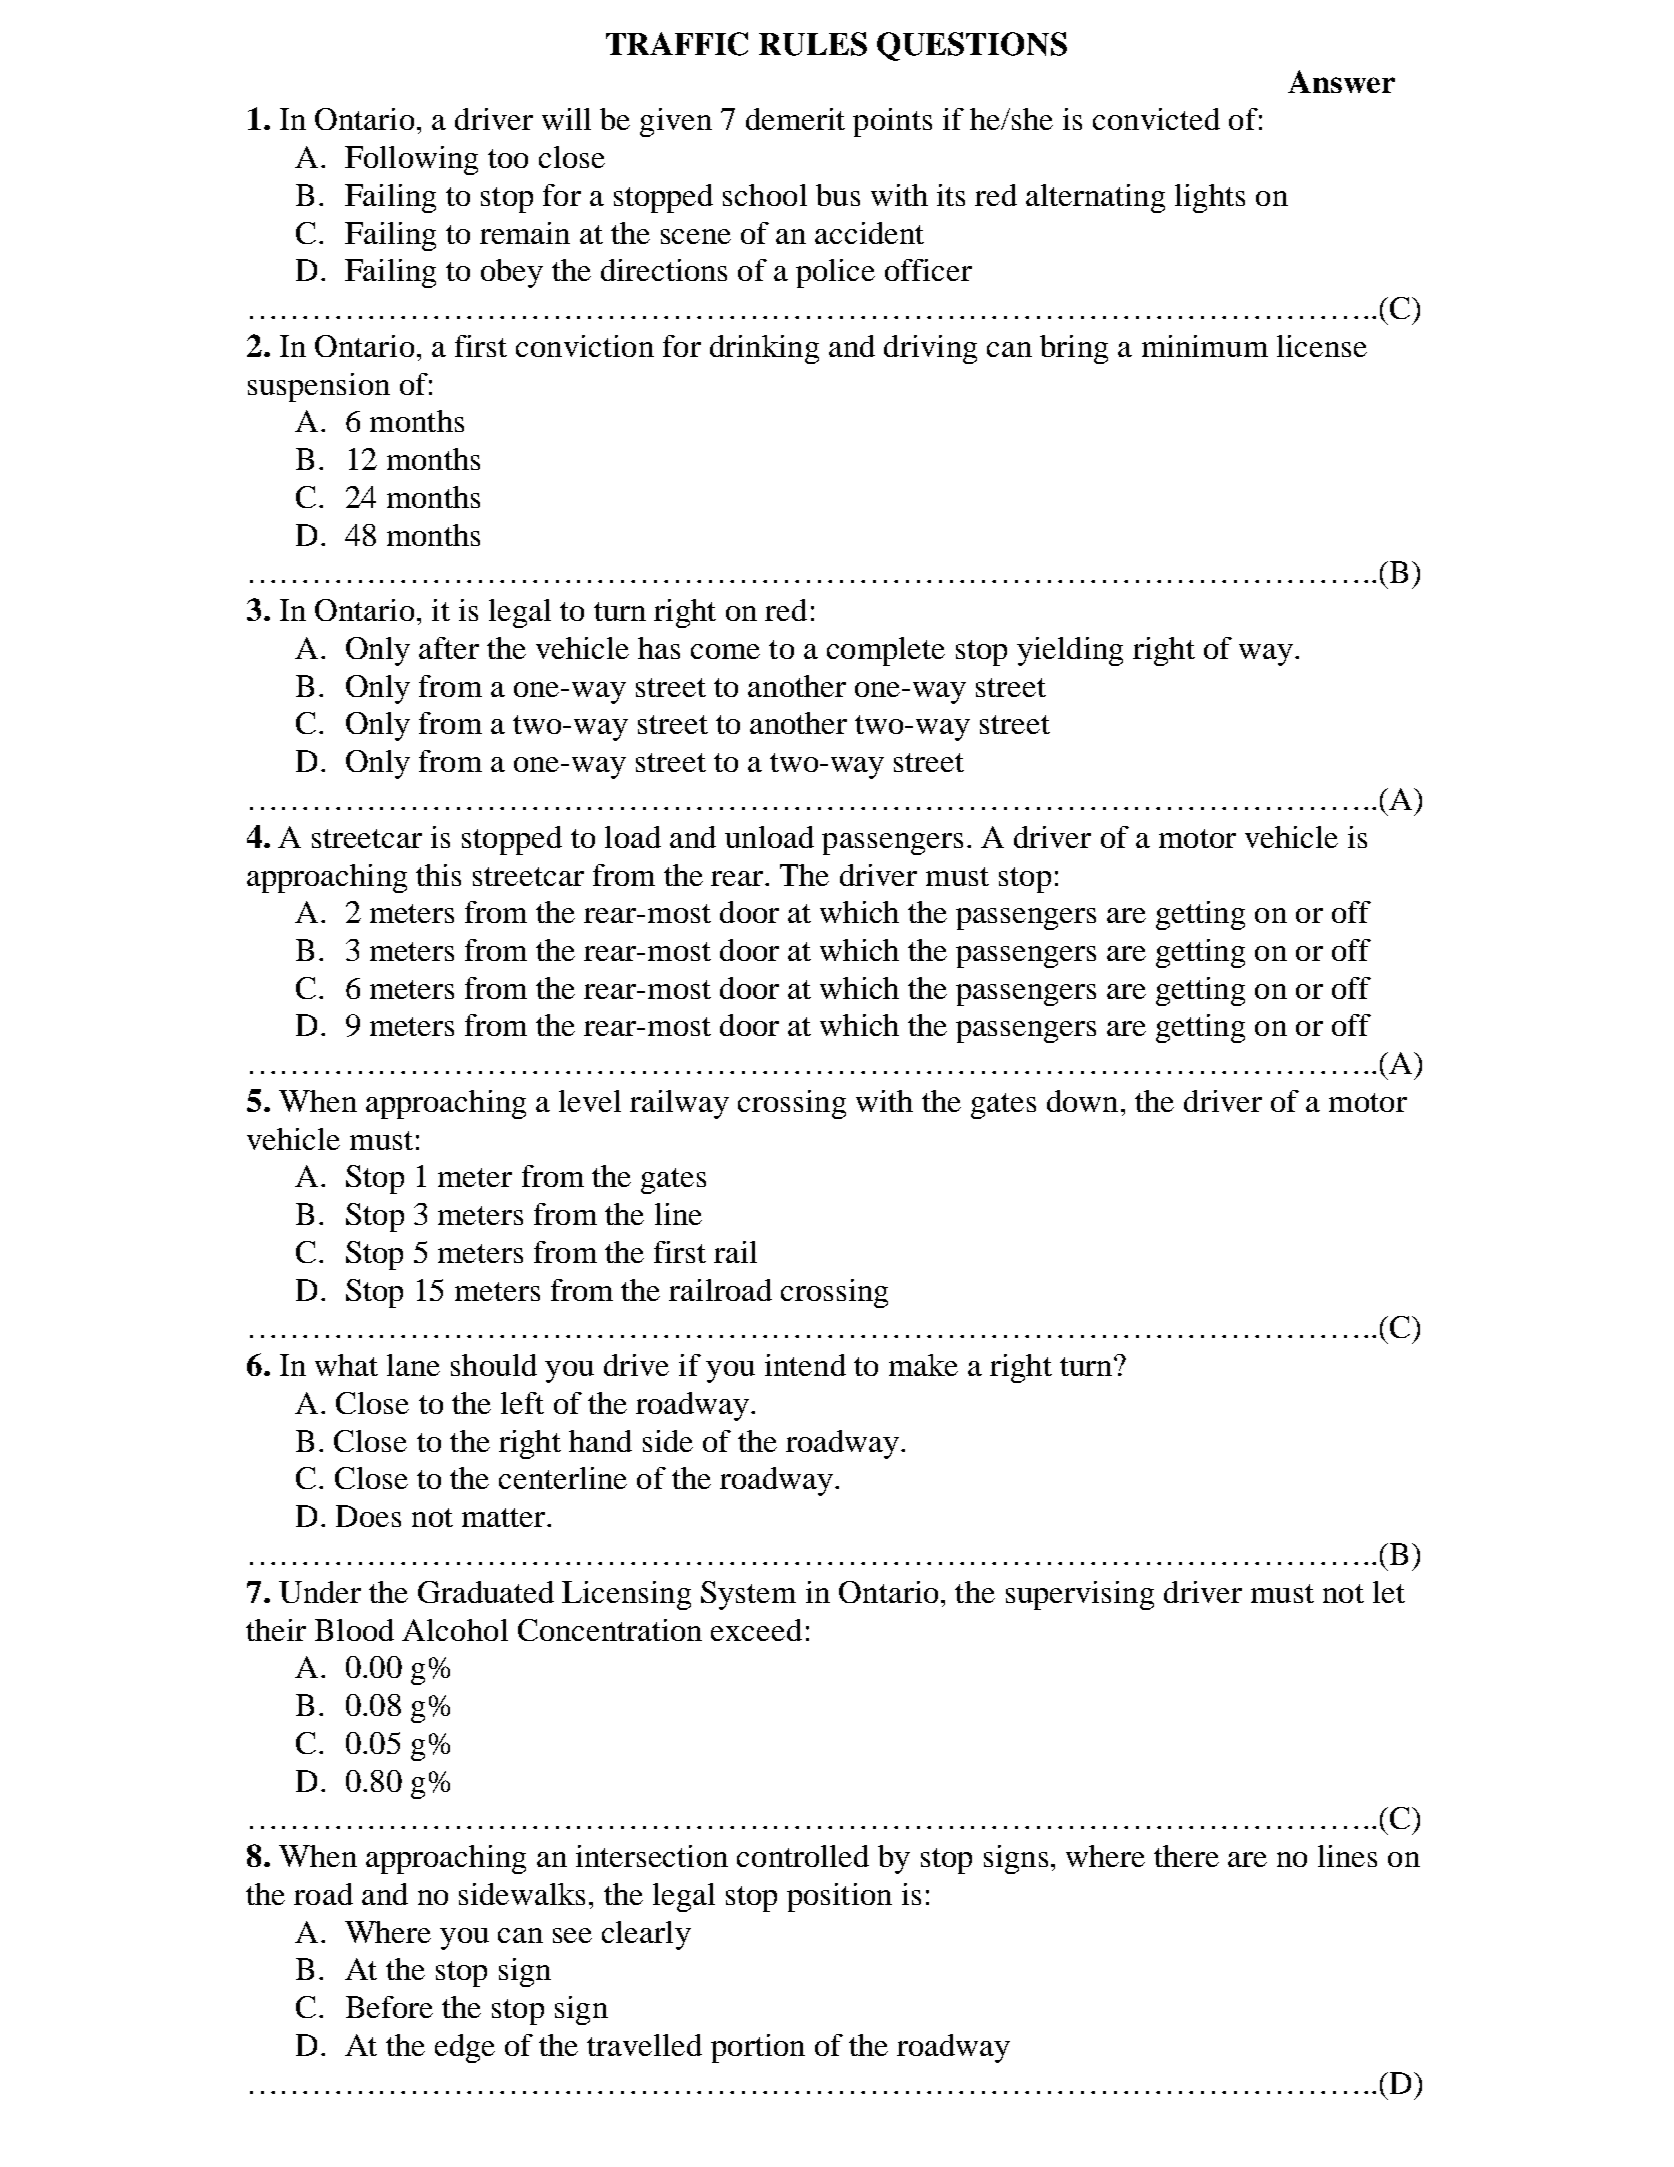 This screenshot has height=2167, width=1674. What do you see at coordinates (590, 1101) in the screenshot?
I see `level` at bounding box center [590, 1101].
